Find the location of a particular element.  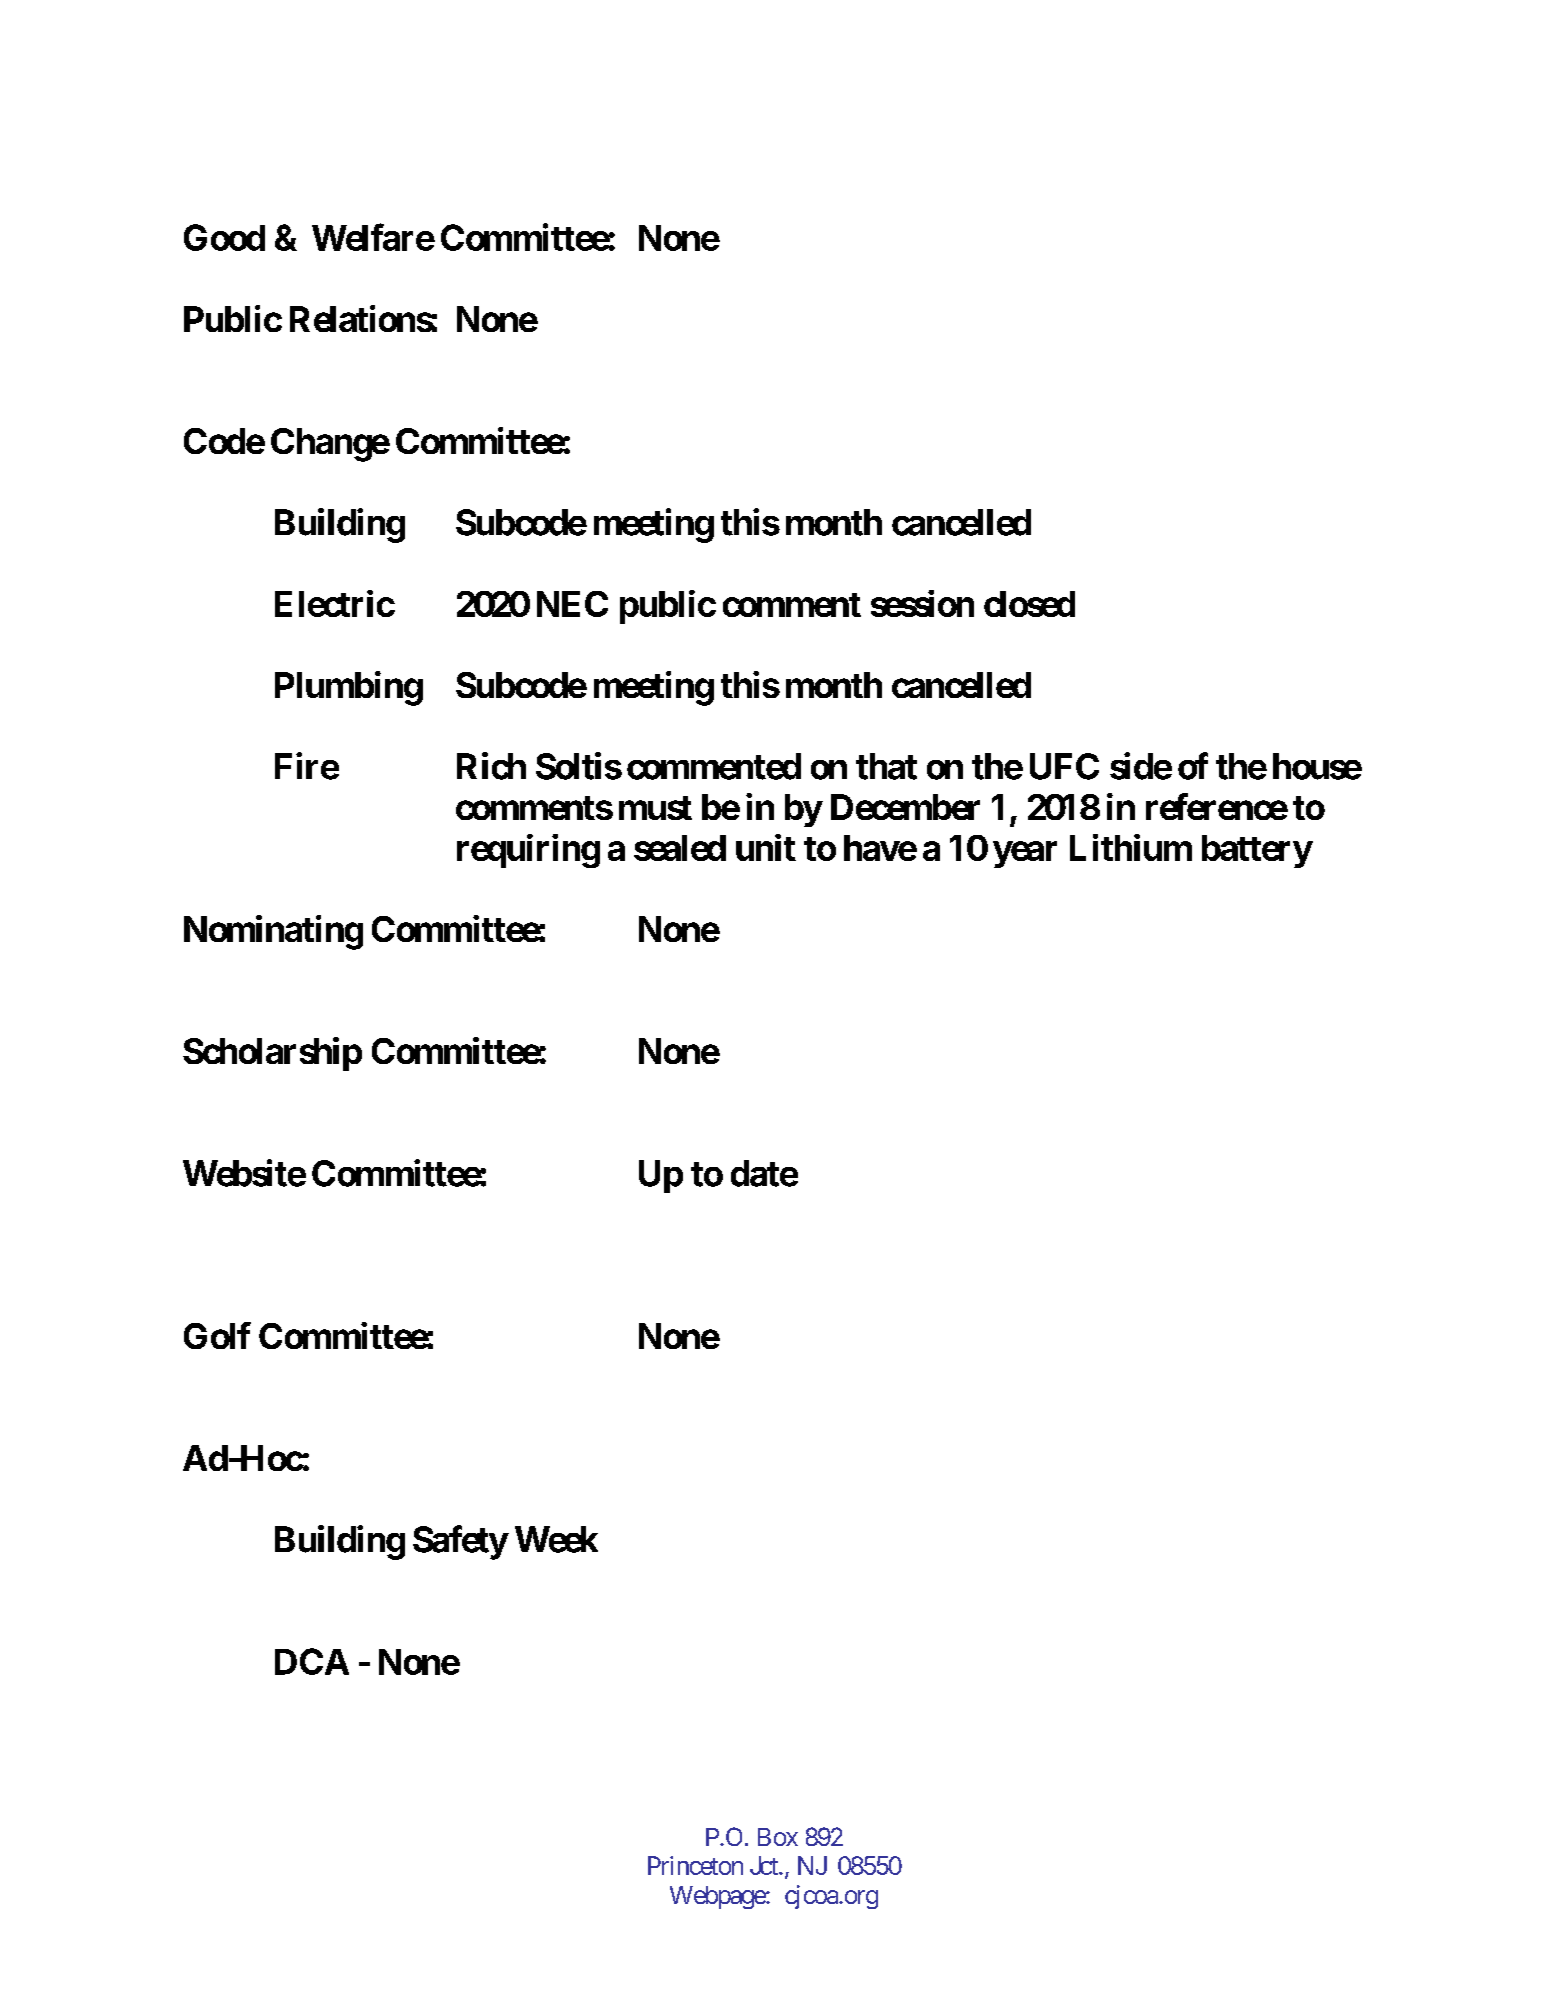

Lithium is located at coordinates (1131, 847).
